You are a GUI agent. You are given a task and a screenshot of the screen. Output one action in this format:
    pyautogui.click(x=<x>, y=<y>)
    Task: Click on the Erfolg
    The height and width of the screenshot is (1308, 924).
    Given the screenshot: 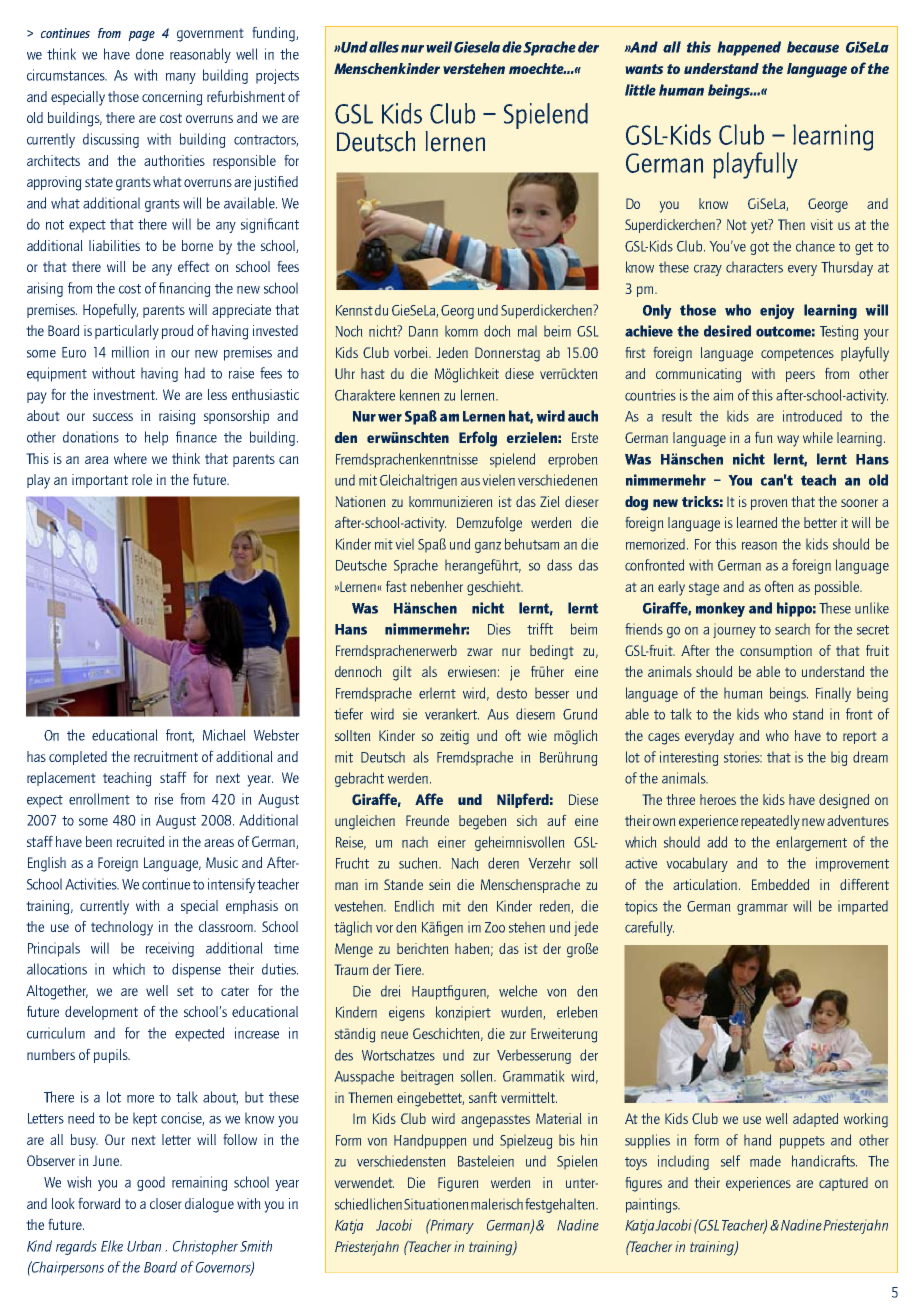 What is the action you would take?
    pyautogui.click(x=478, y=439)
